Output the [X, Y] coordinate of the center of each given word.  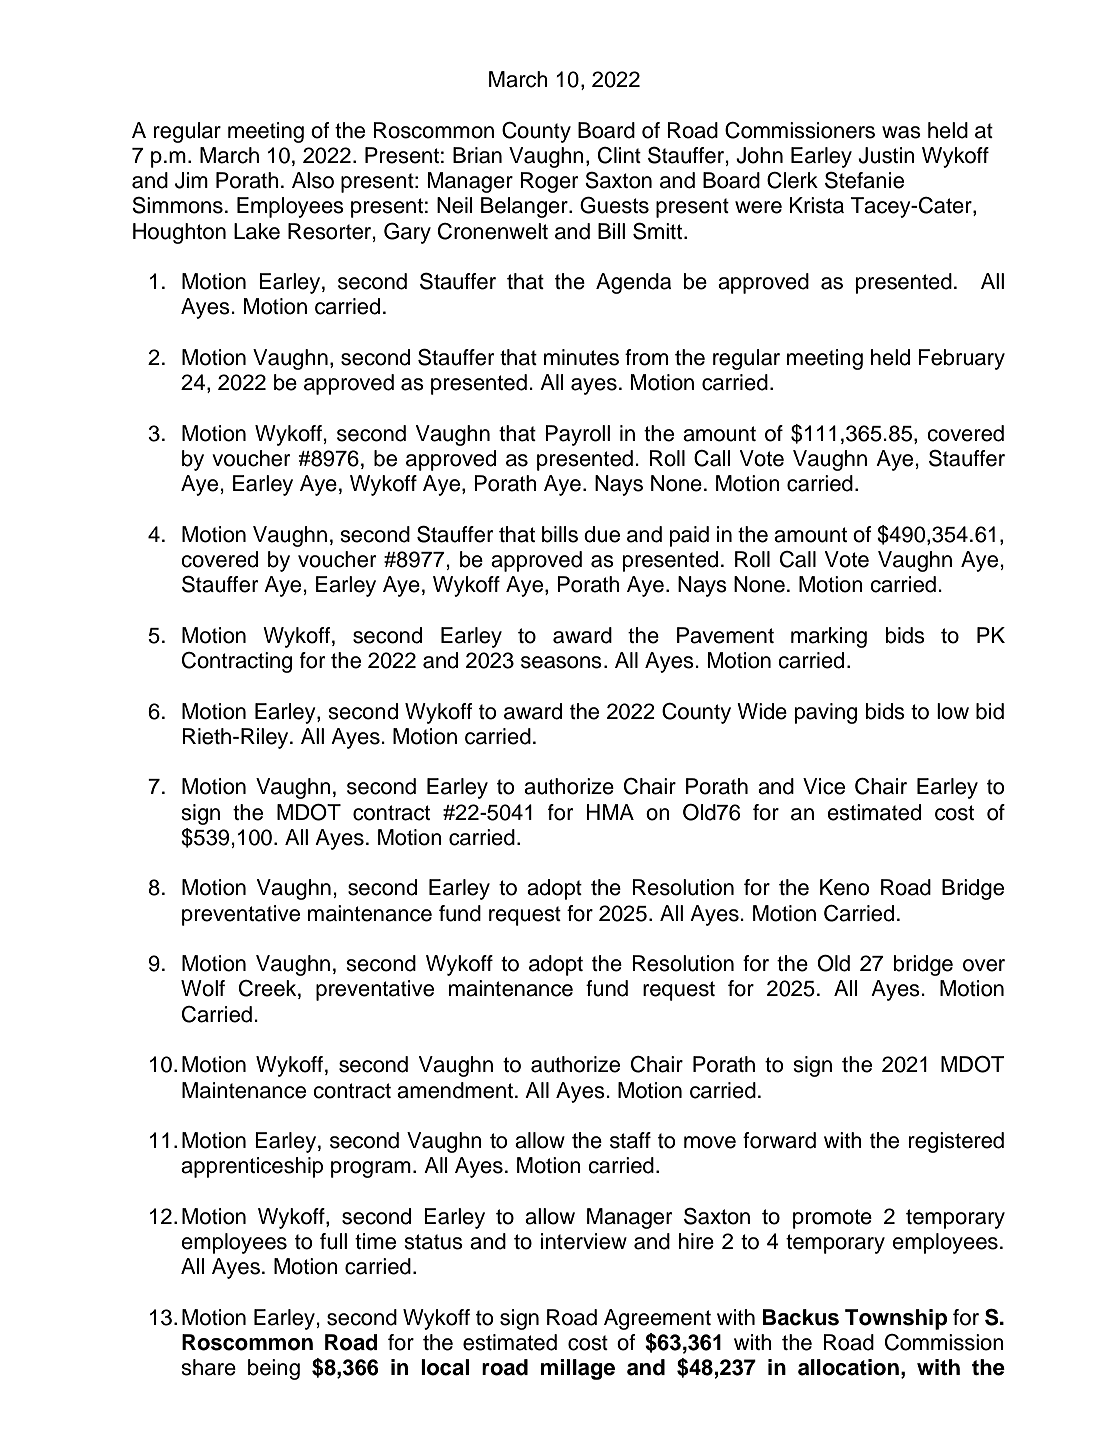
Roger [549, 182]
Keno [845, 887]
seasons [561, 662]
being [274, 1369]
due [602, 534]
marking [829, 637]
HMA [610, 812]
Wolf [203, 988]
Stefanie [864, 180]
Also [313, 180]
